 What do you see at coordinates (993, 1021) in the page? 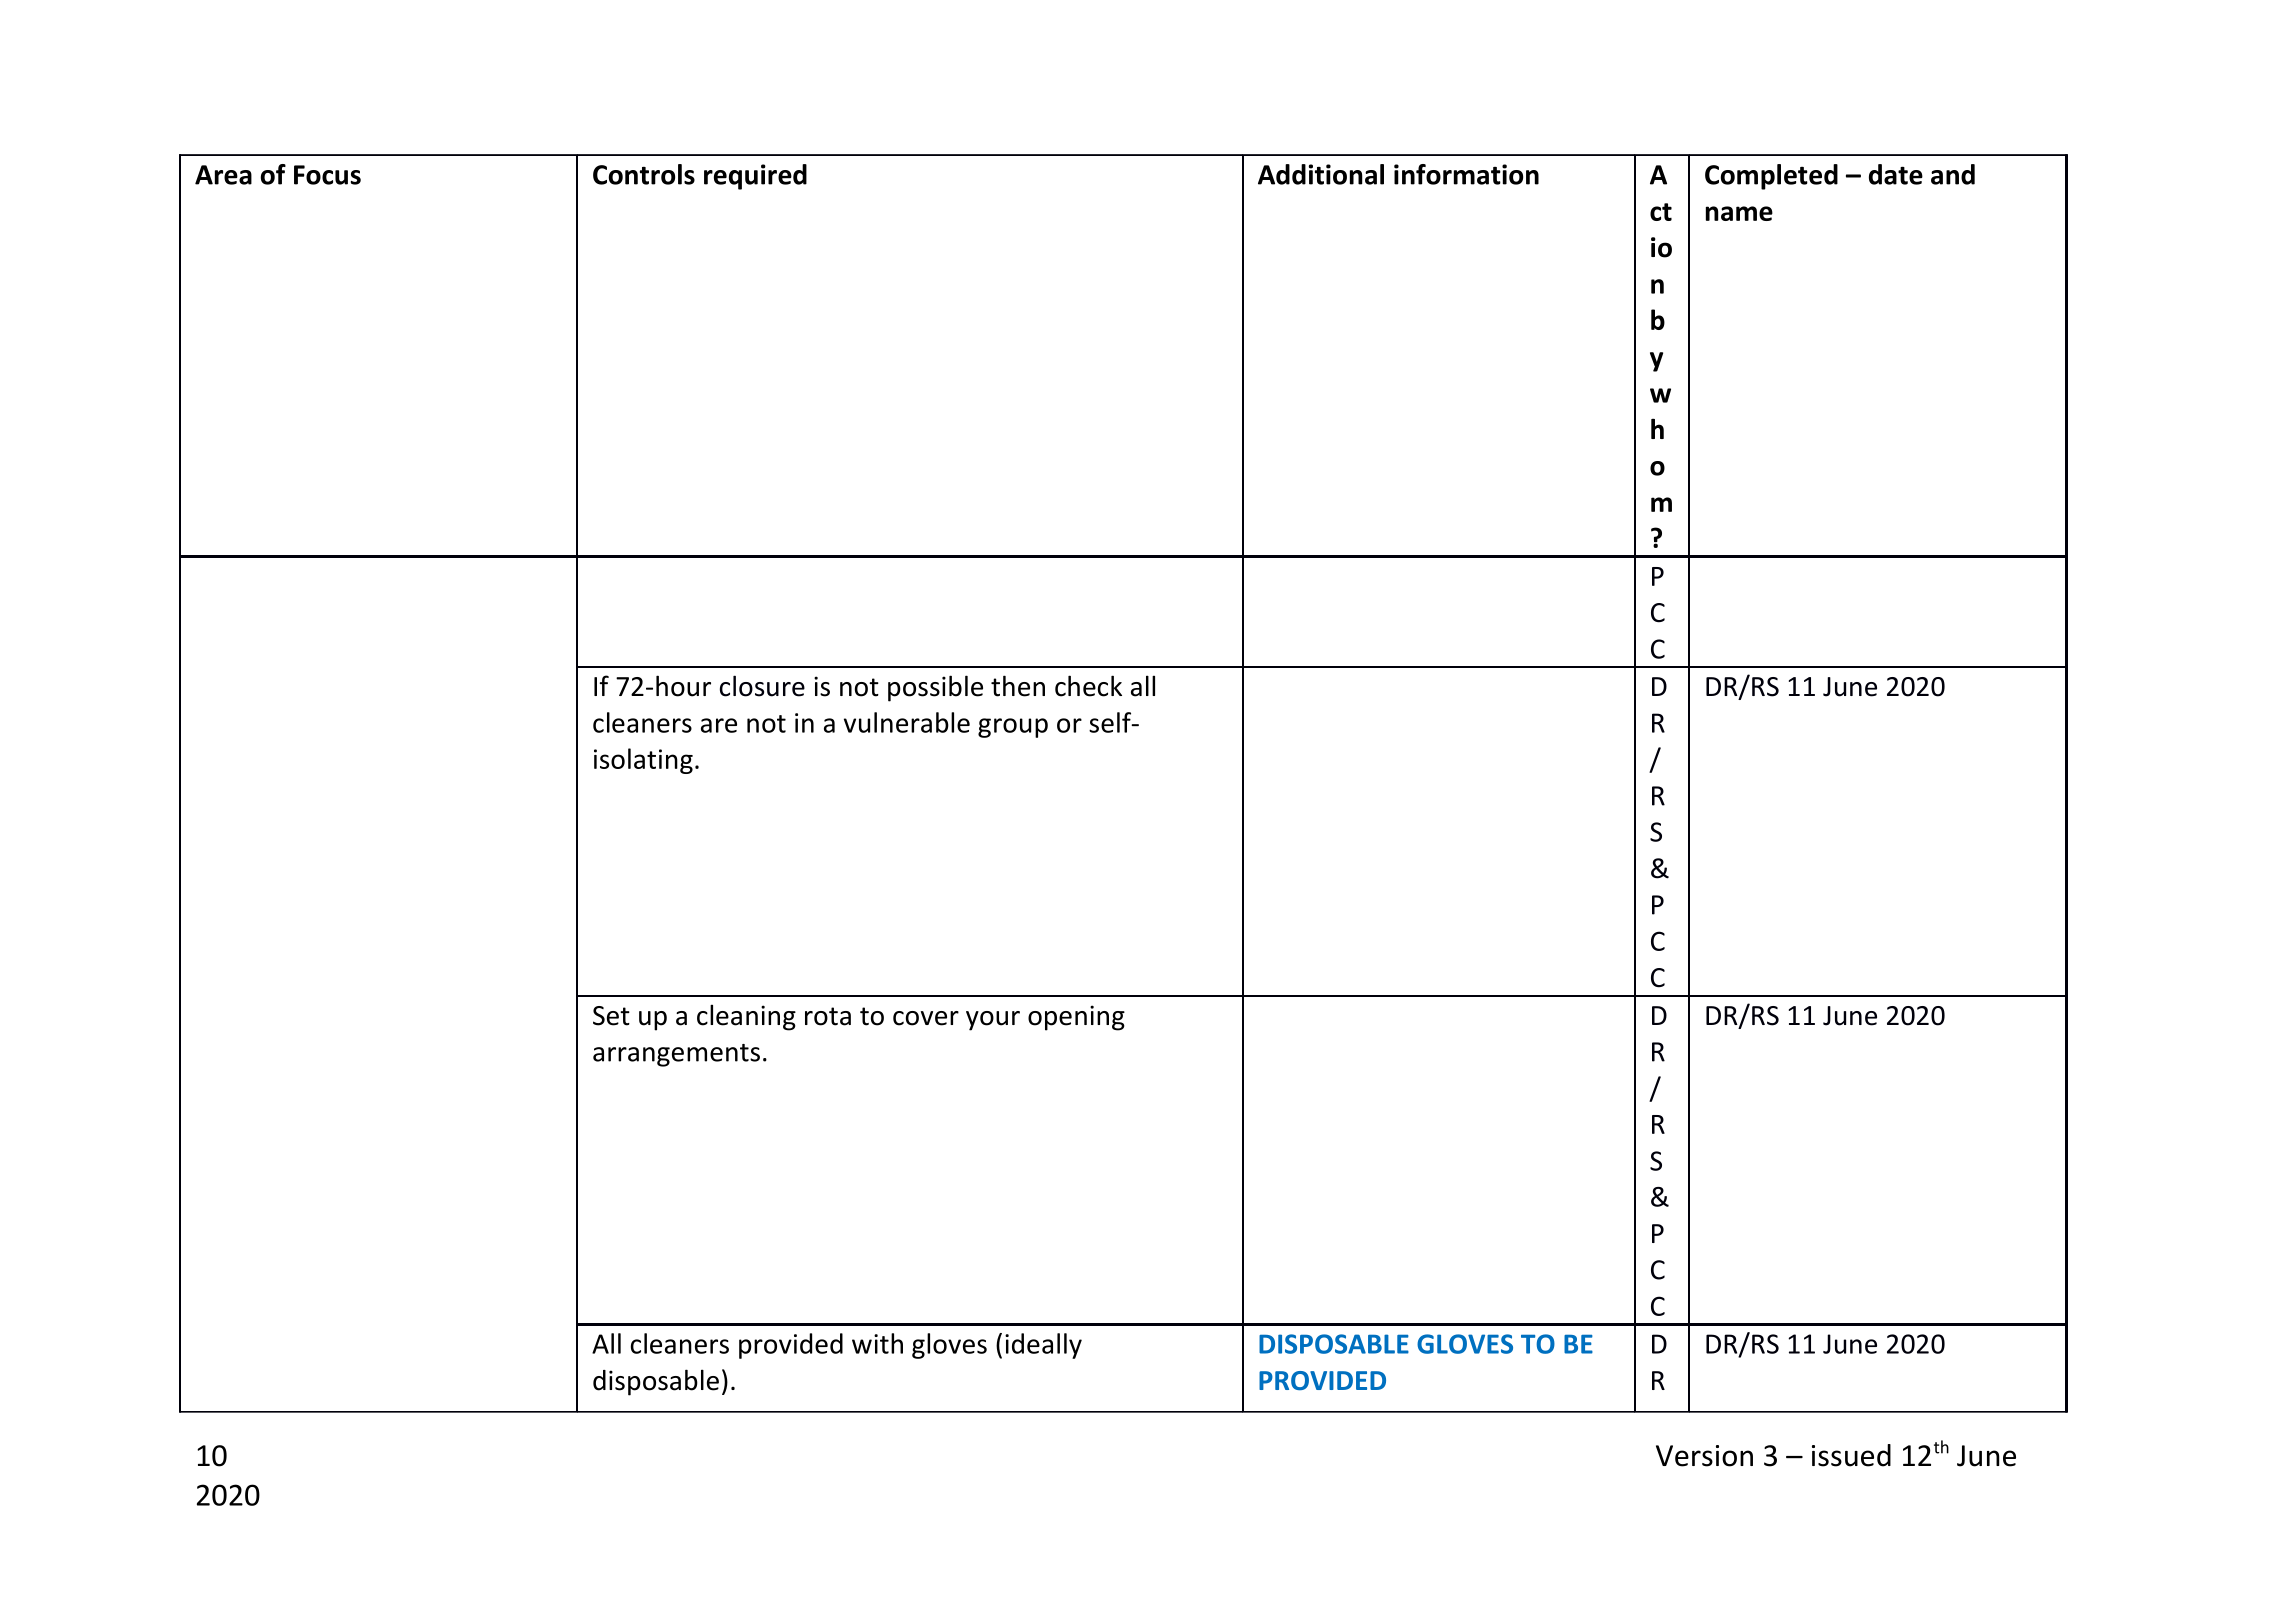
I see `your` at bounding box center [993, 1021].
